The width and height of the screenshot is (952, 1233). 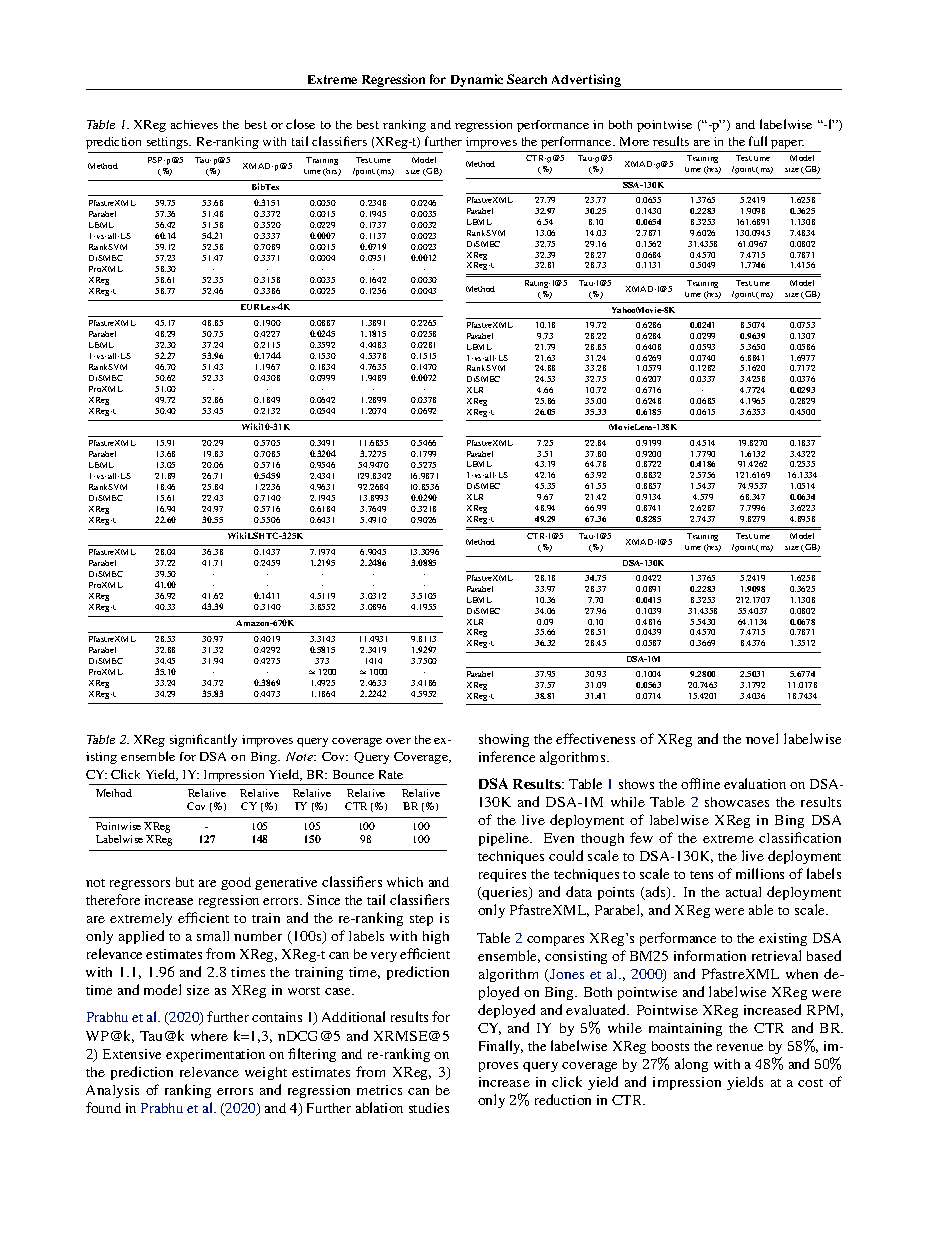 I want to click on significantly, so click(x=203, y=740).
